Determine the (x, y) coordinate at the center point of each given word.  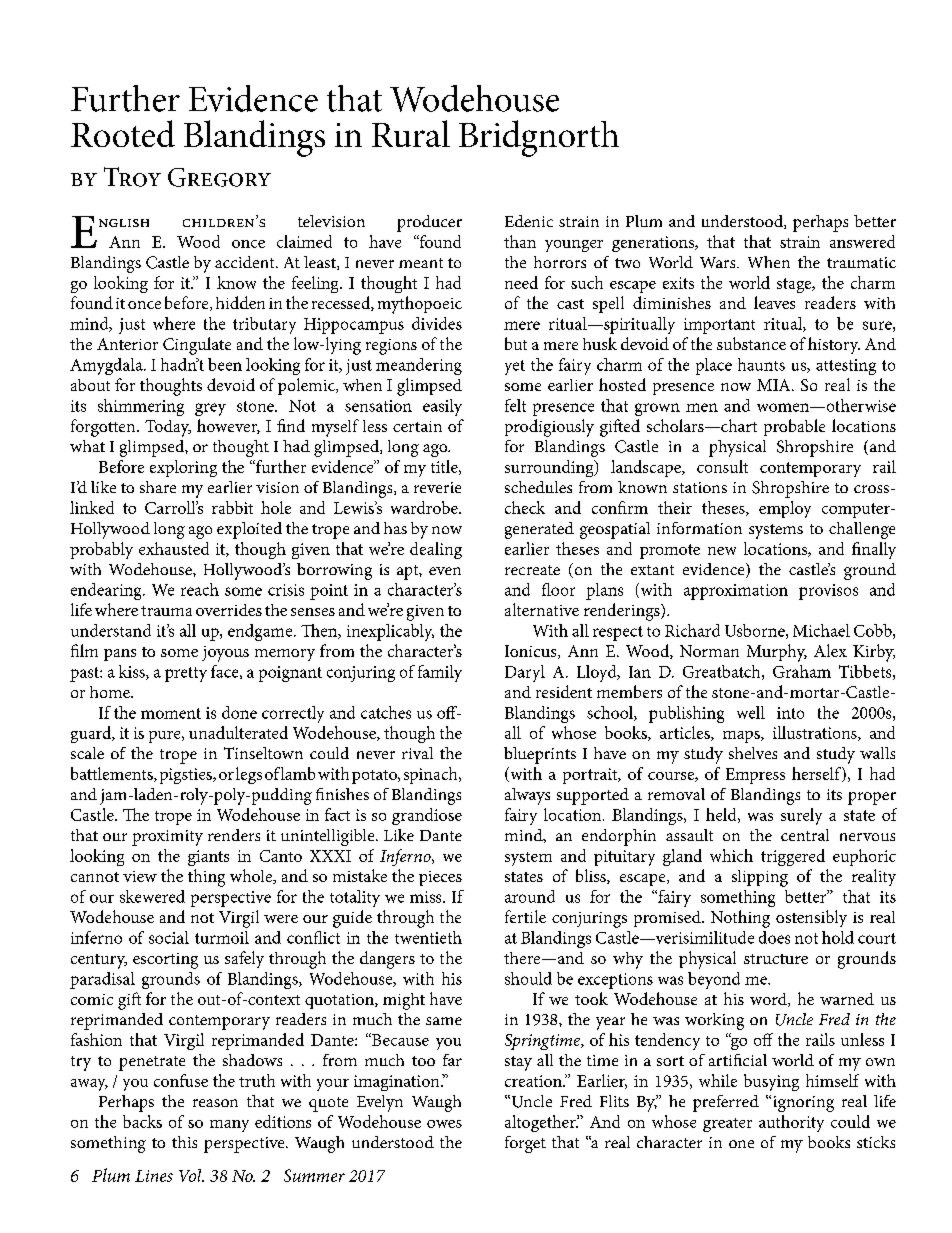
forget (525, 1144)
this (184, 1142)
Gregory (219, 177)
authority (791, 1123)
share (158, 487)
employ (785, 509)
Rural (411, 133)
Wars (719, 262)
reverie (437, 487)
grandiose (427, 816)
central (805, 835)
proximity (167, 838)
